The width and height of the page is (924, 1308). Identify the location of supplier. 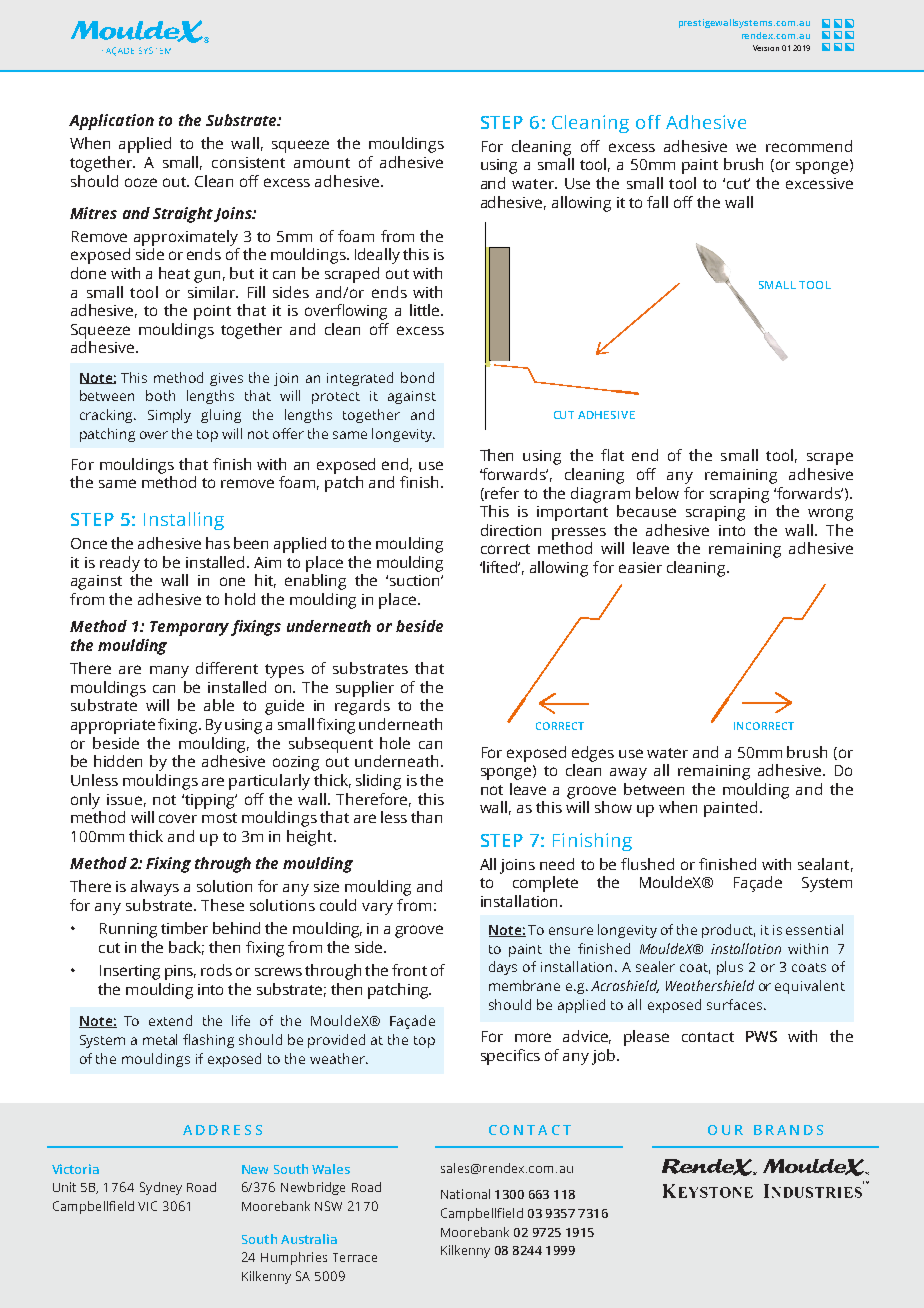
(365, 689).
